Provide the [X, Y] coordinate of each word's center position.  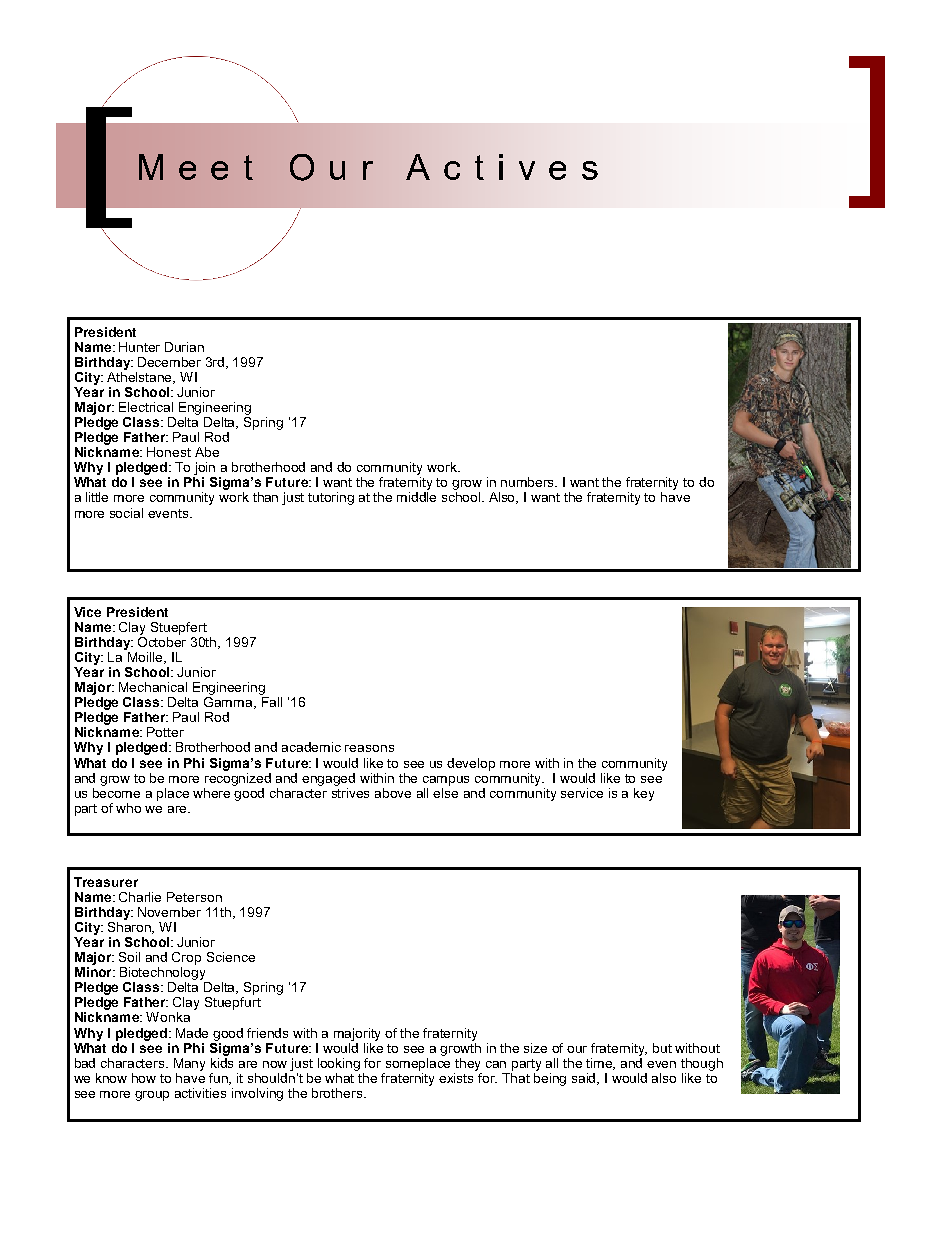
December [169, 362]
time [600, 1064]
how [144, 1078]
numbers [529, 482]
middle [416, 497]
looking [339, 1064]
